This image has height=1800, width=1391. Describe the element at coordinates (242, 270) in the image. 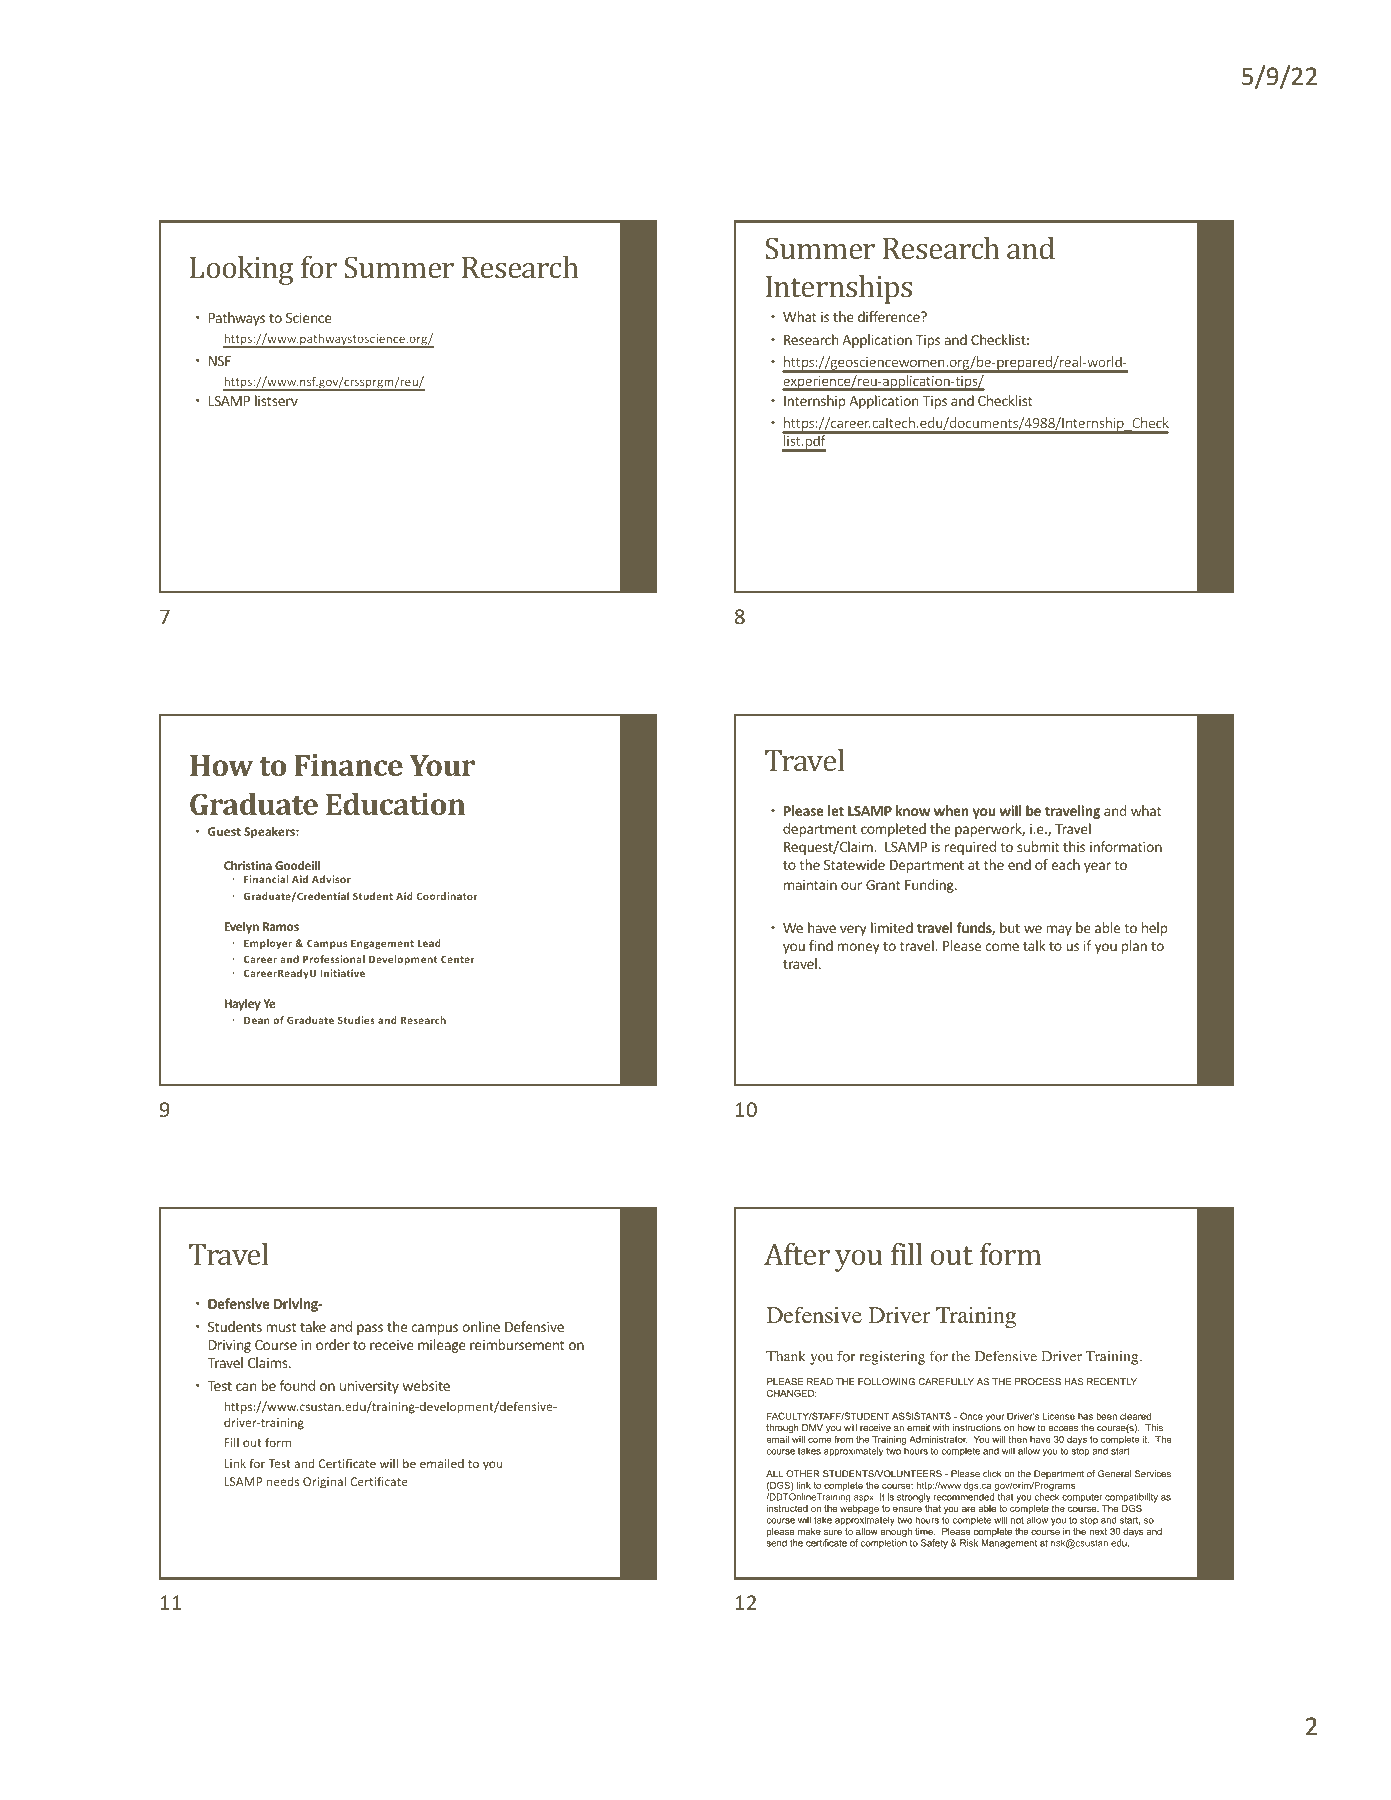

I see `Looking` at that location.
